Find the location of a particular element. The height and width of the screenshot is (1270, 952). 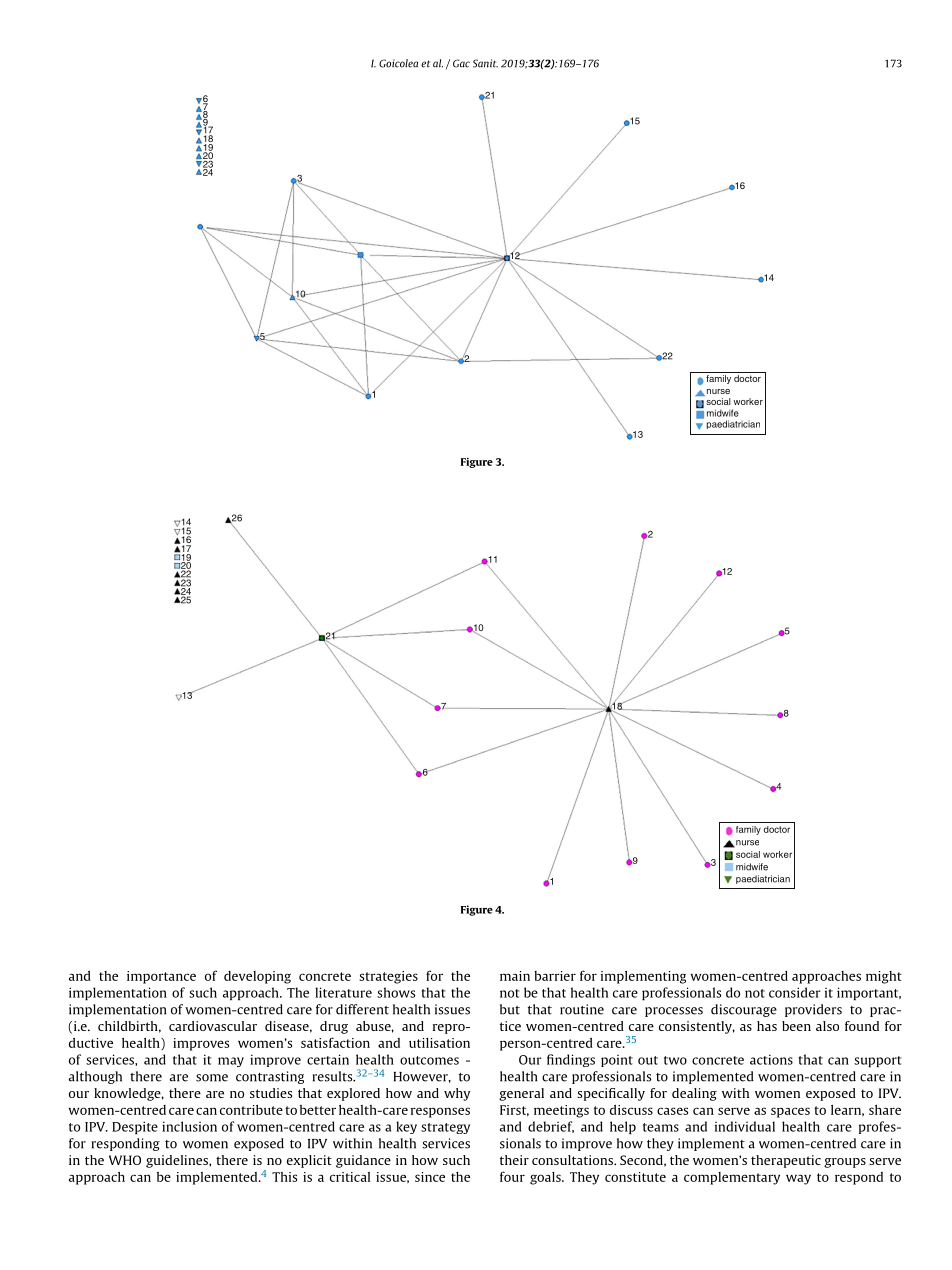

consider is located at coordinates (795, 992).
